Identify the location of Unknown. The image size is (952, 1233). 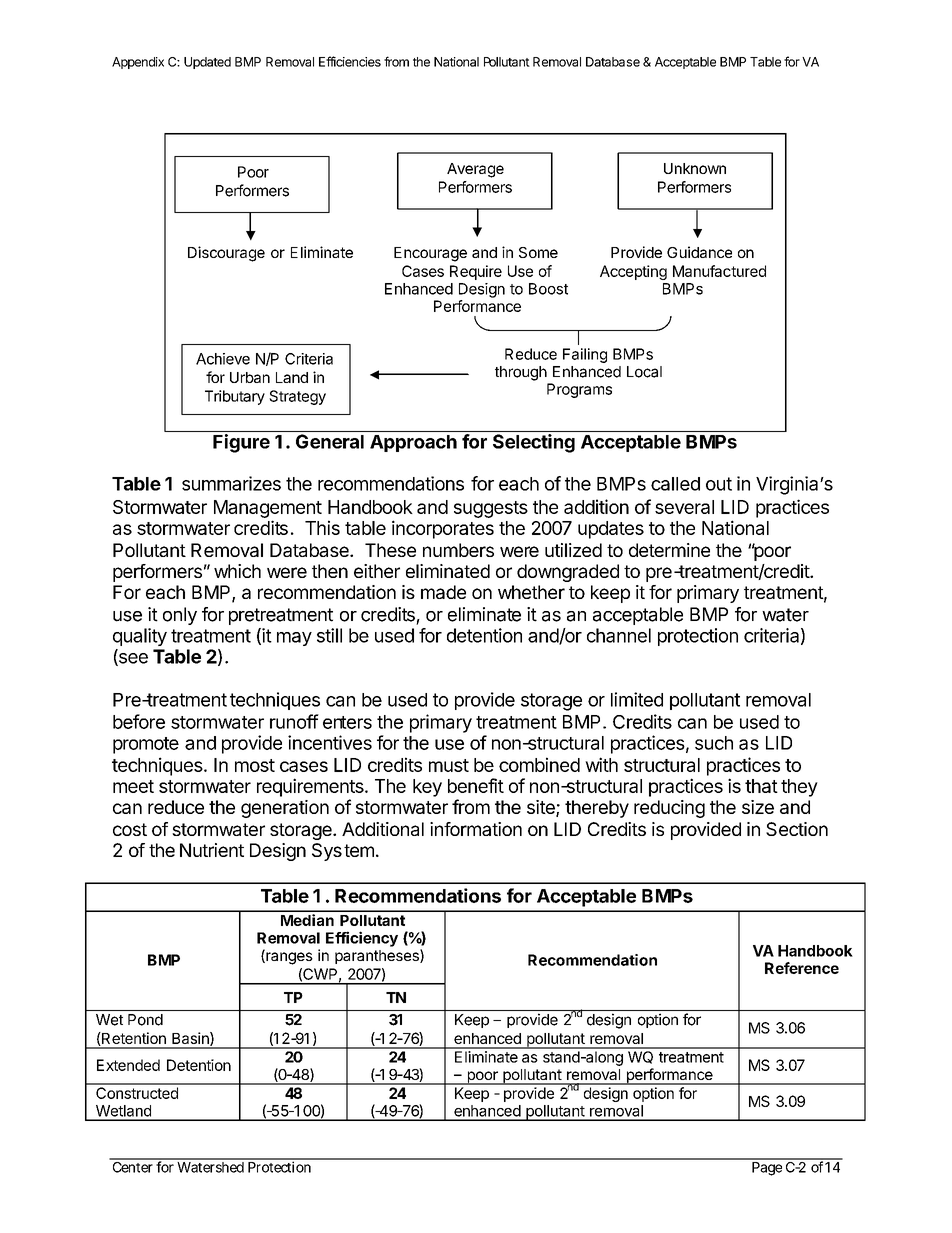
(695, 168).
